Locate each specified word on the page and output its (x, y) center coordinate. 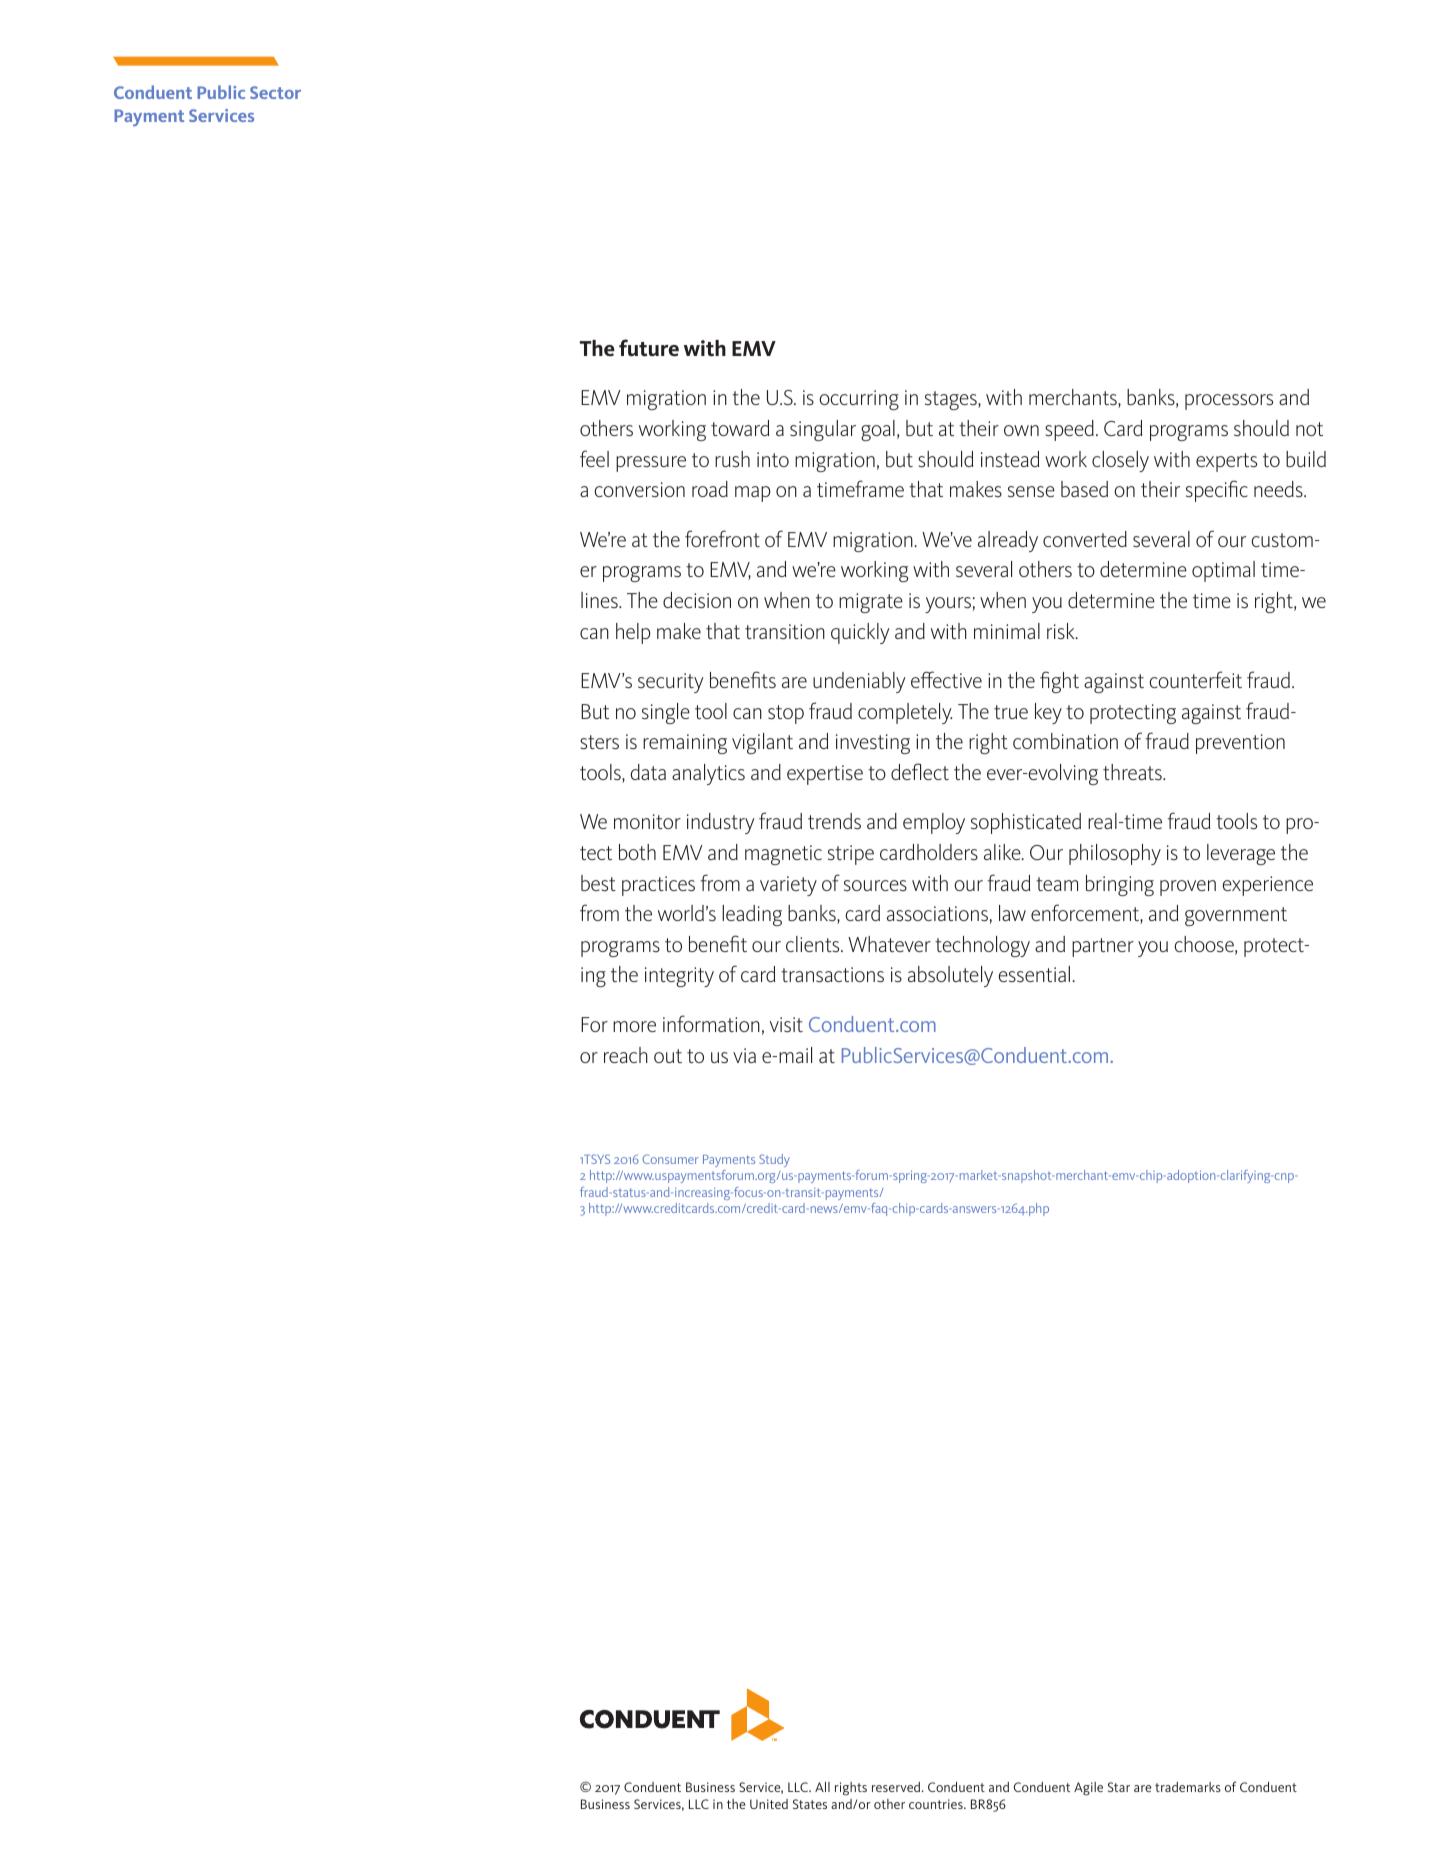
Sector (275, 92)
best (598, 883)
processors (1229, 402)
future (649, 348)
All (822, 1787)
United (769, 1804)
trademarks (1188, 1787)
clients (814, 944)
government (1236, 916)
